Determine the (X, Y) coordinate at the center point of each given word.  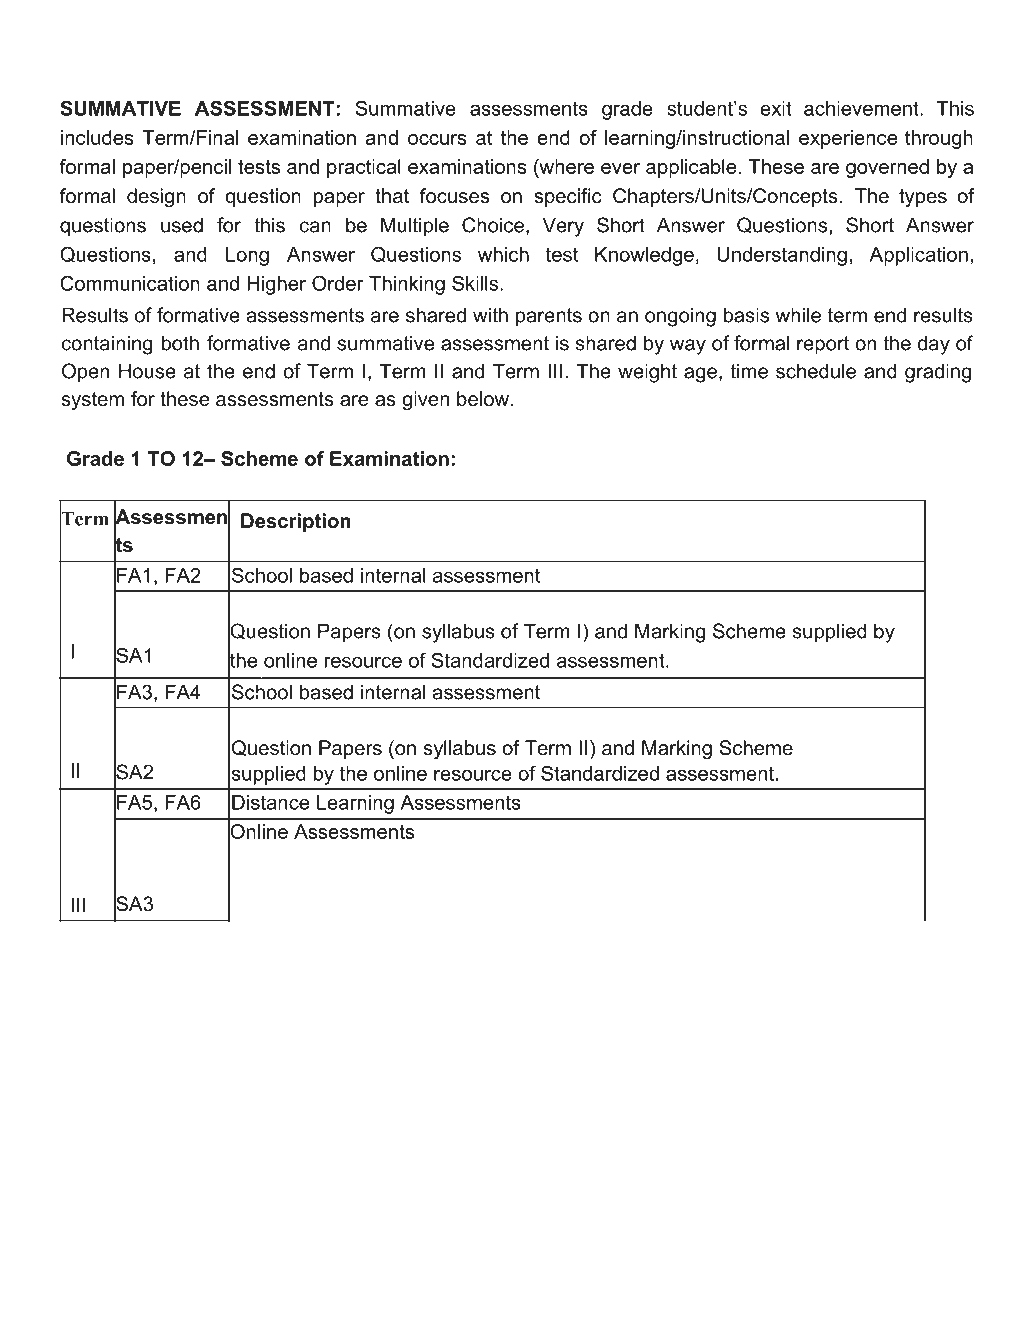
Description (296, 522)
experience (848, 139)
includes (97, 137)
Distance (270, 802)
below (483, 399)
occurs (437, 139)
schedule (816, 371)
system (93, 401)
